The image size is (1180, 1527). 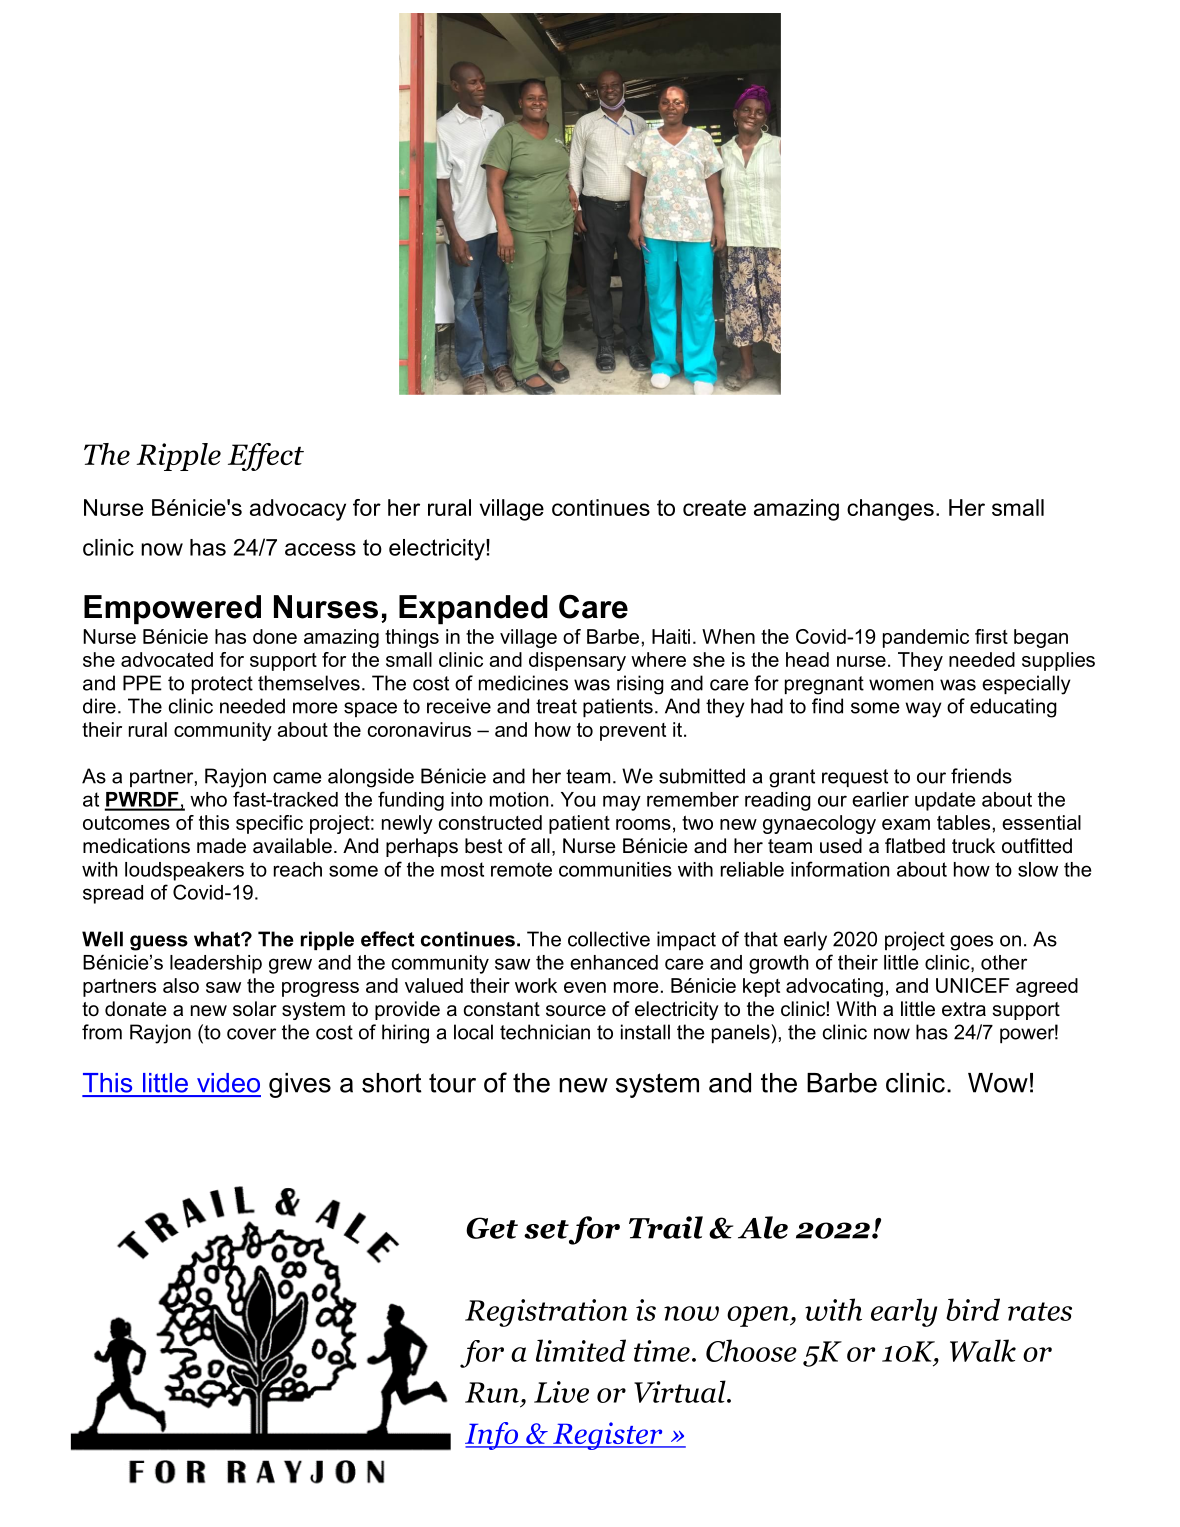 What do you see at coordinates (300, 1085) in the screenshot?
I see `gives` at bounding box center [300, 1085].
